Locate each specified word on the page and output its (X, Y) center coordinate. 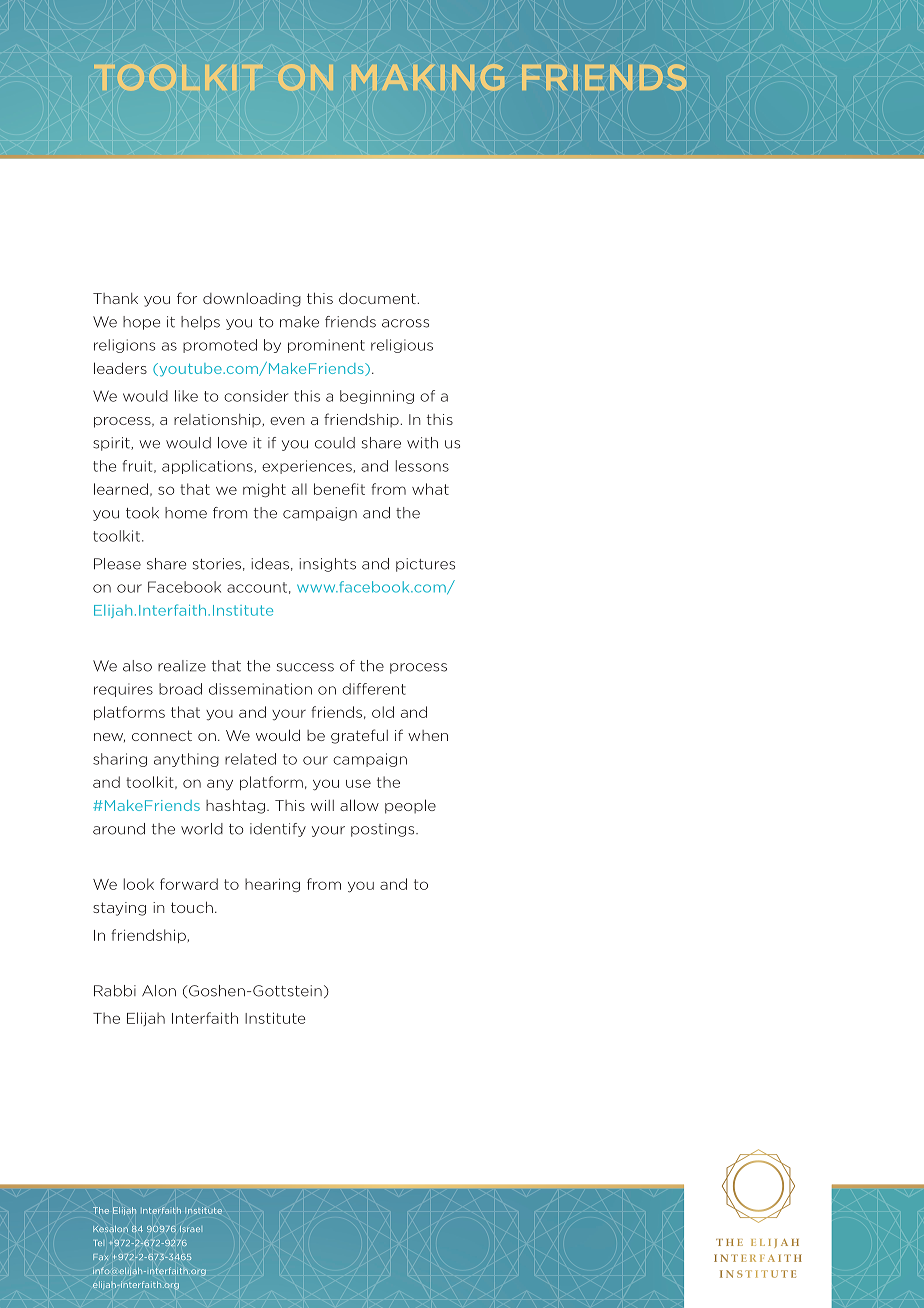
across (405, 323)
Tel (98, 1243)
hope (141, 323)
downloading (252, 300)
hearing (272, 885)
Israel (190, 1229)
